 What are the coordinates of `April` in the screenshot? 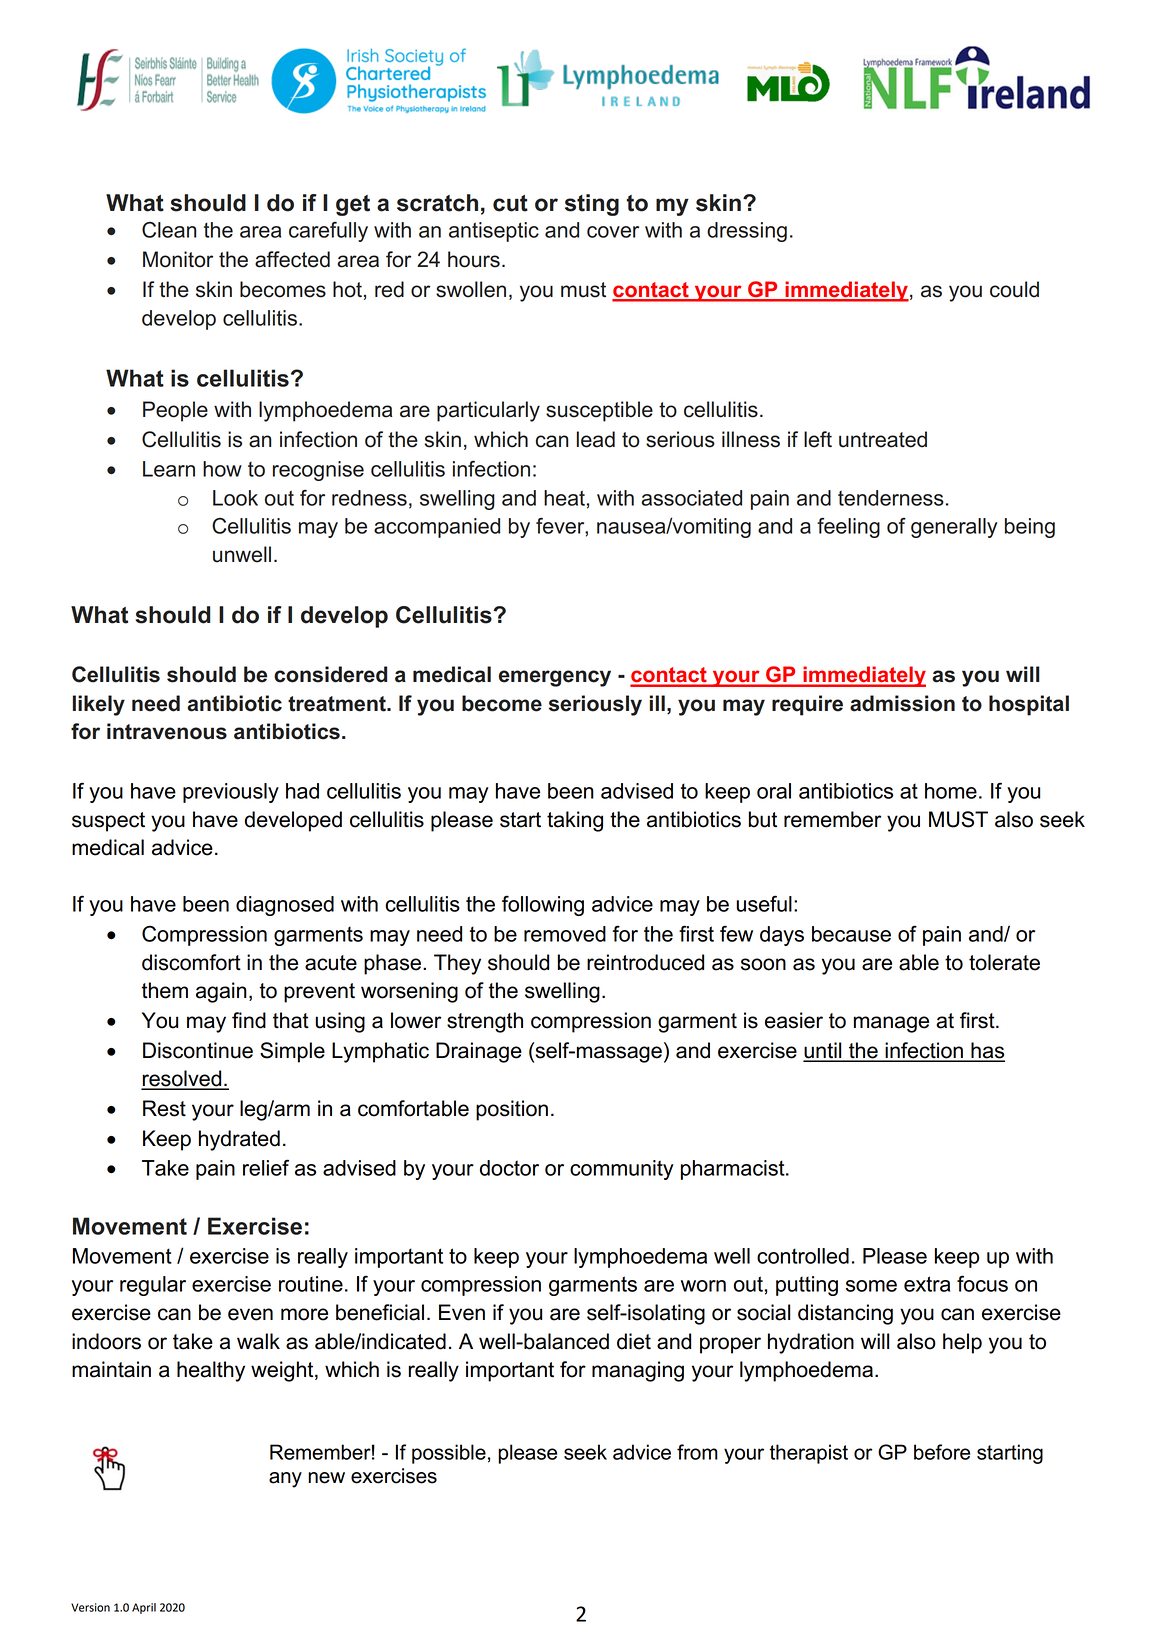 It's located at (144, 1608).
